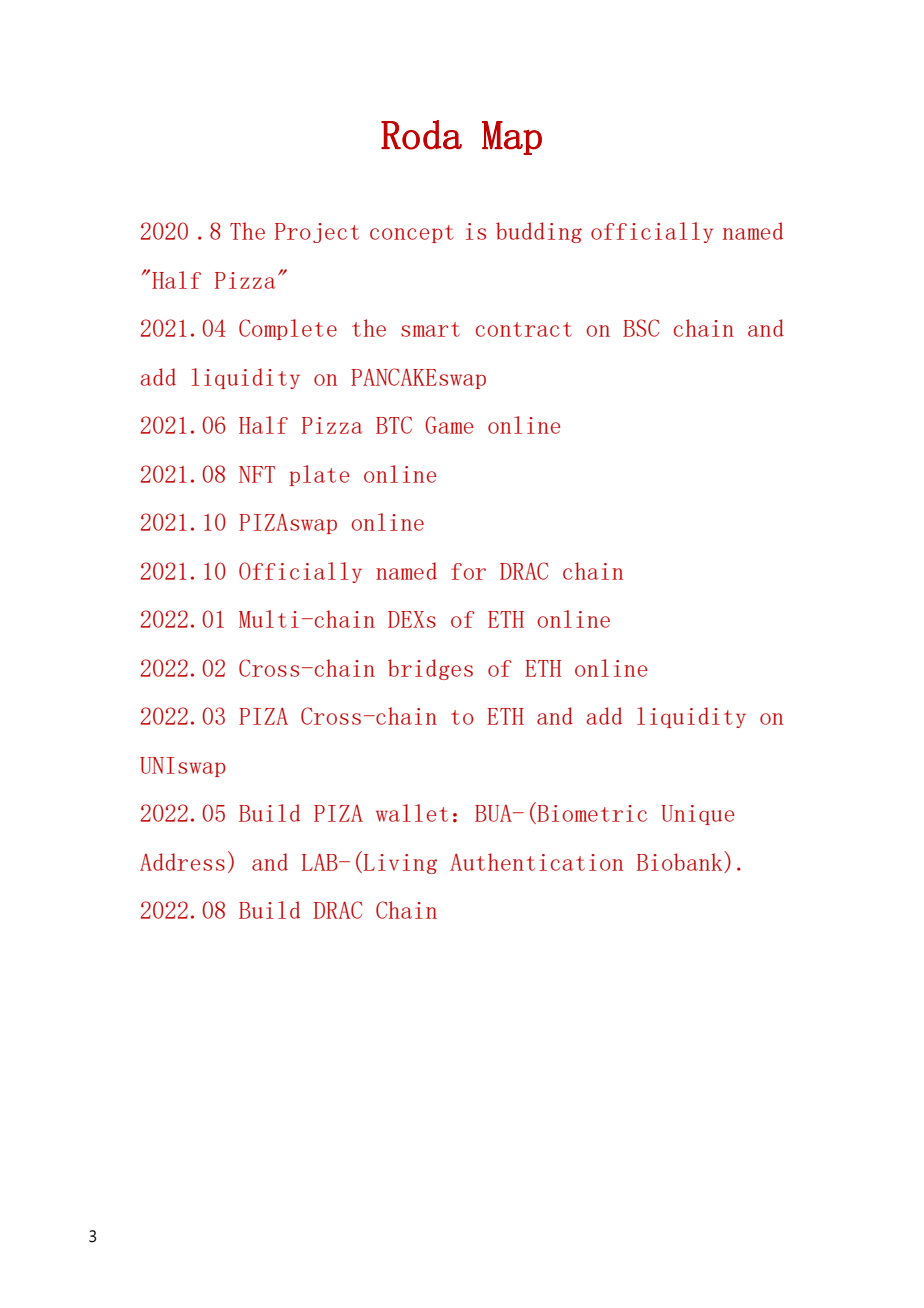 This screenshot has width=924, height=1308. I want to click on Address, so click(182, 862).
